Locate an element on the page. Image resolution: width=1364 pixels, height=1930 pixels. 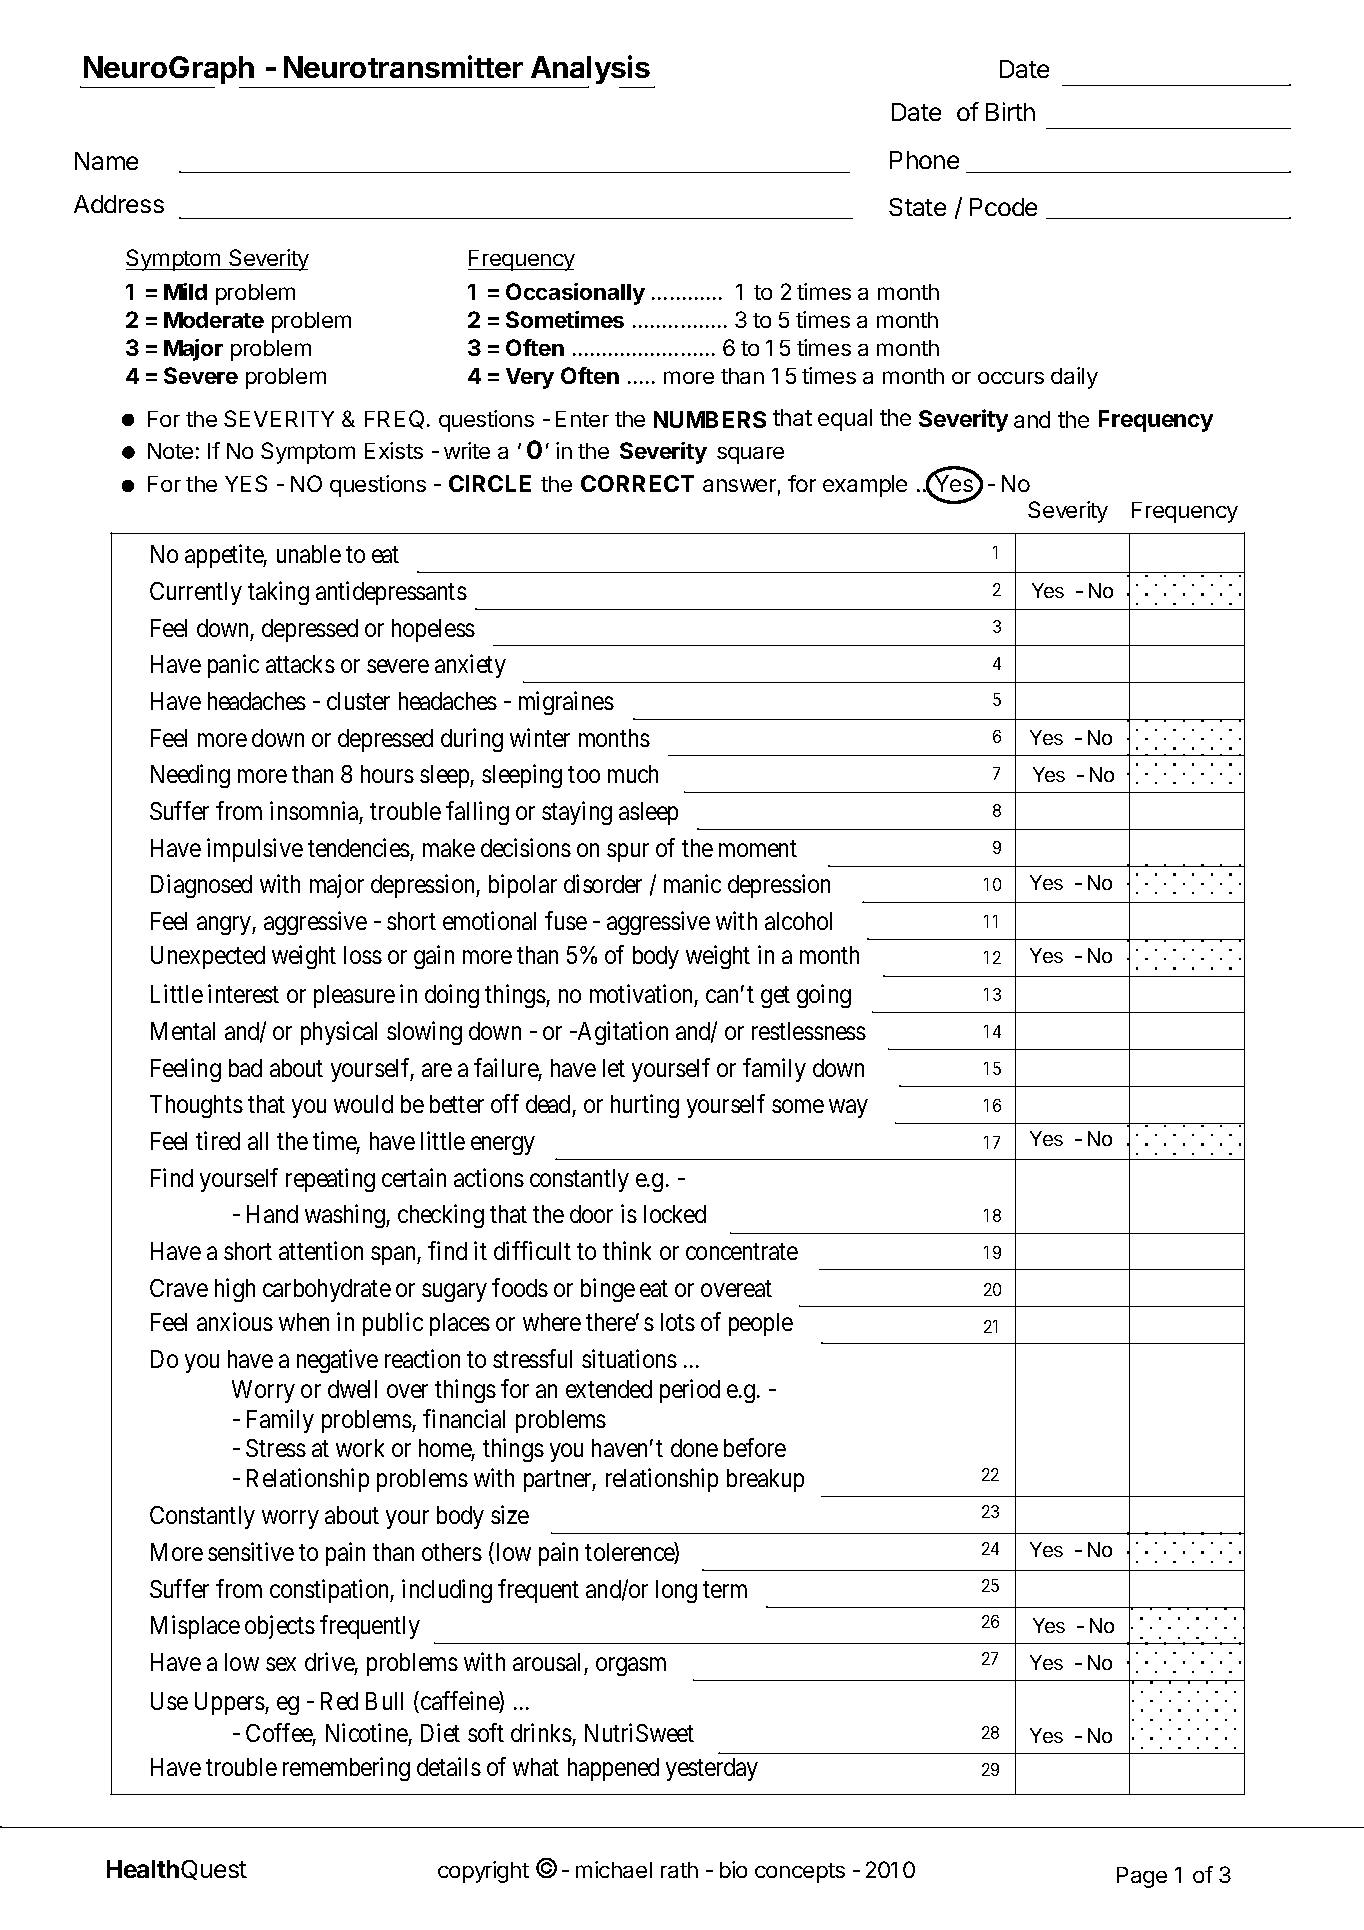
michael is located at coordinates (614, 1869).
